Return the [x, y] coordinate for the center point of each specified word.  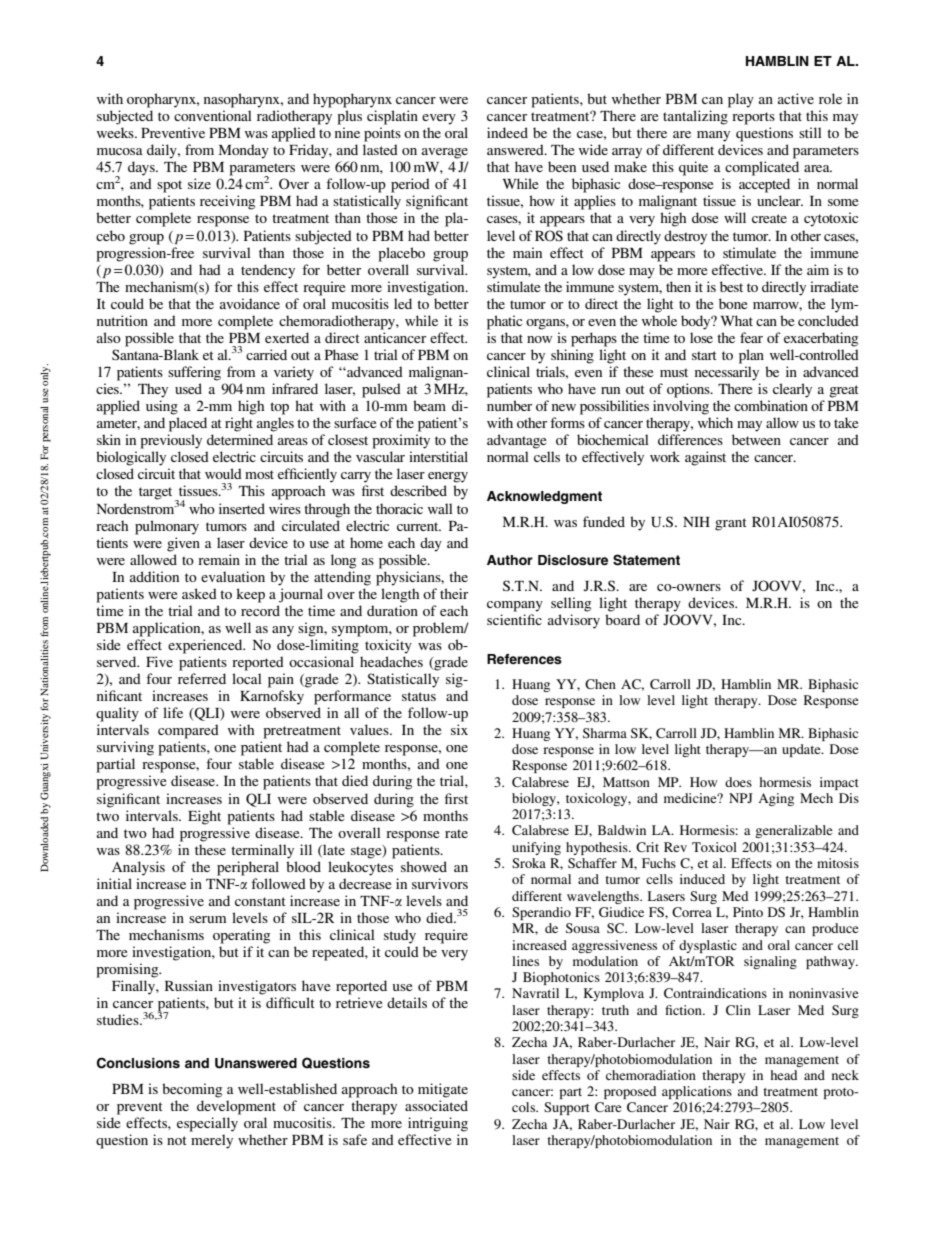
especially [207, 1124]
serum [207, 919]
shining [572, 356]
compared [188, 731]
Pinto [748, 912]
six [459, 729]
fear [751, 337]
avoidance [250, 303]
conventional [213, 115]
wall [440, 508]
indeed [507, 132]
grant [731, 524]
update [802, 750]
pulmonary [167, 527]
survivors [440, 883]
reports [753, 118]
